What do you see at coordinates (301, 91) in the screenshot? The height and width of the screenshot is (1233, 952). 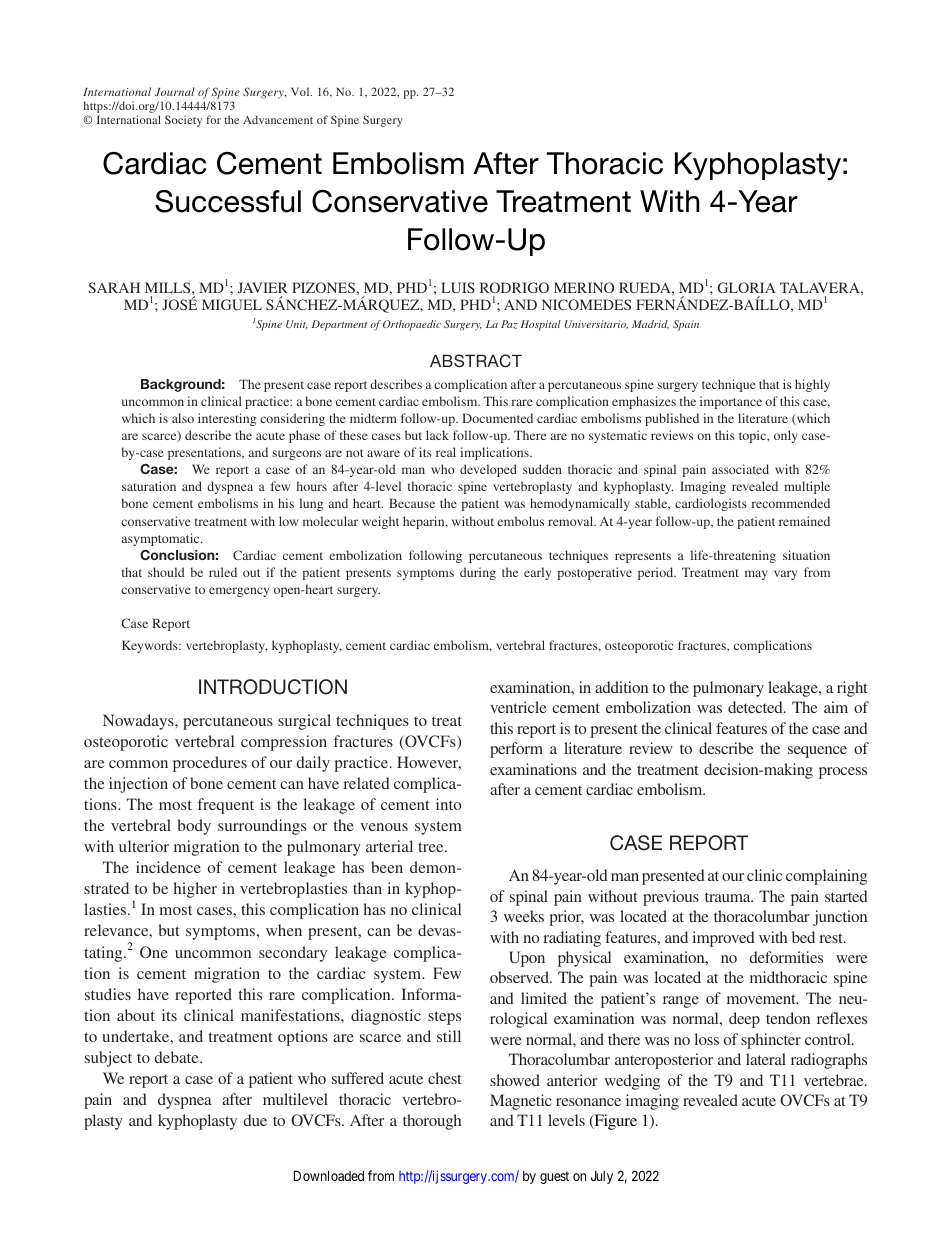 I see `Vol` at bounding box center [301, 91].
